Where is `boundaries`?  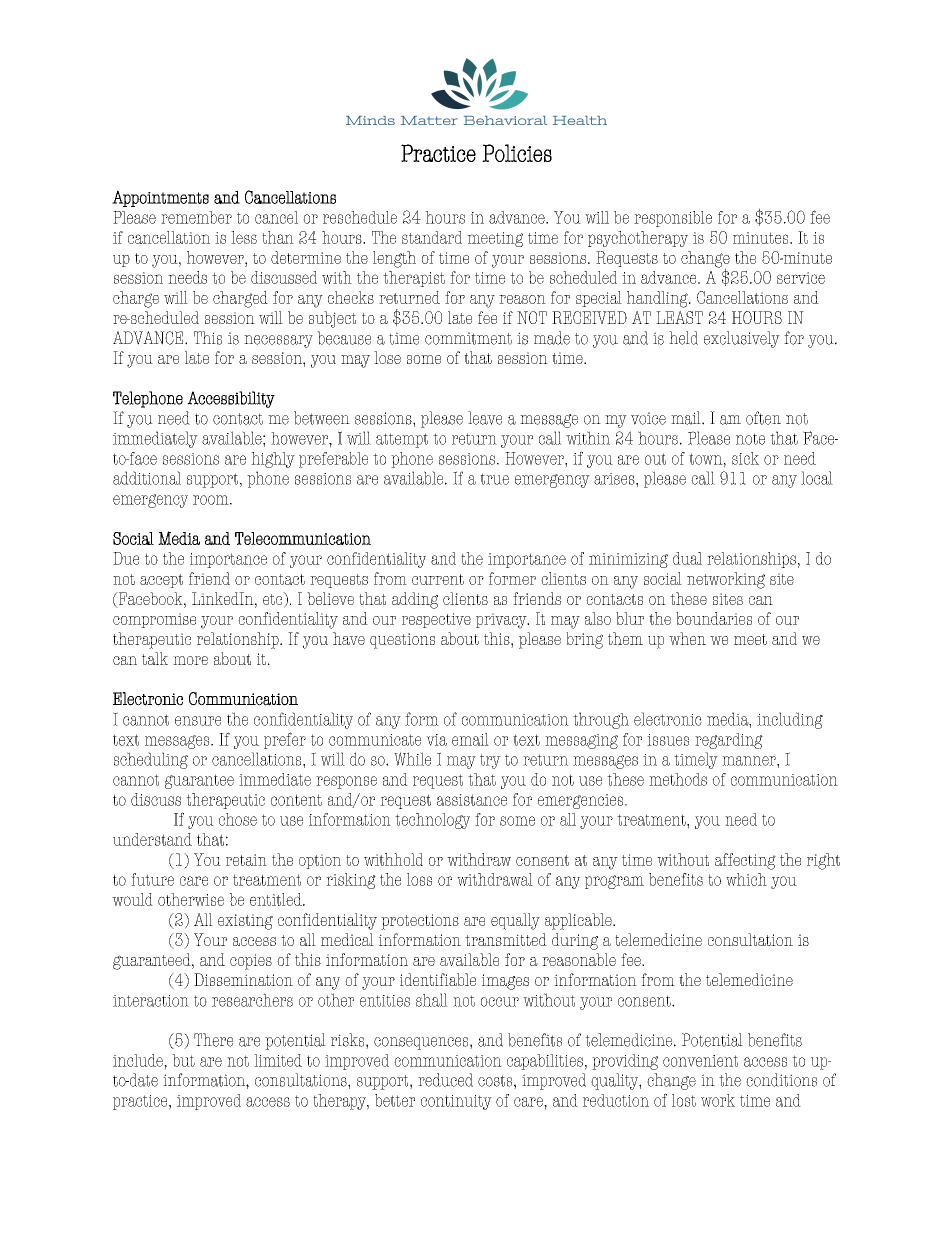 boundaries is located at coordinates (714, 618).
